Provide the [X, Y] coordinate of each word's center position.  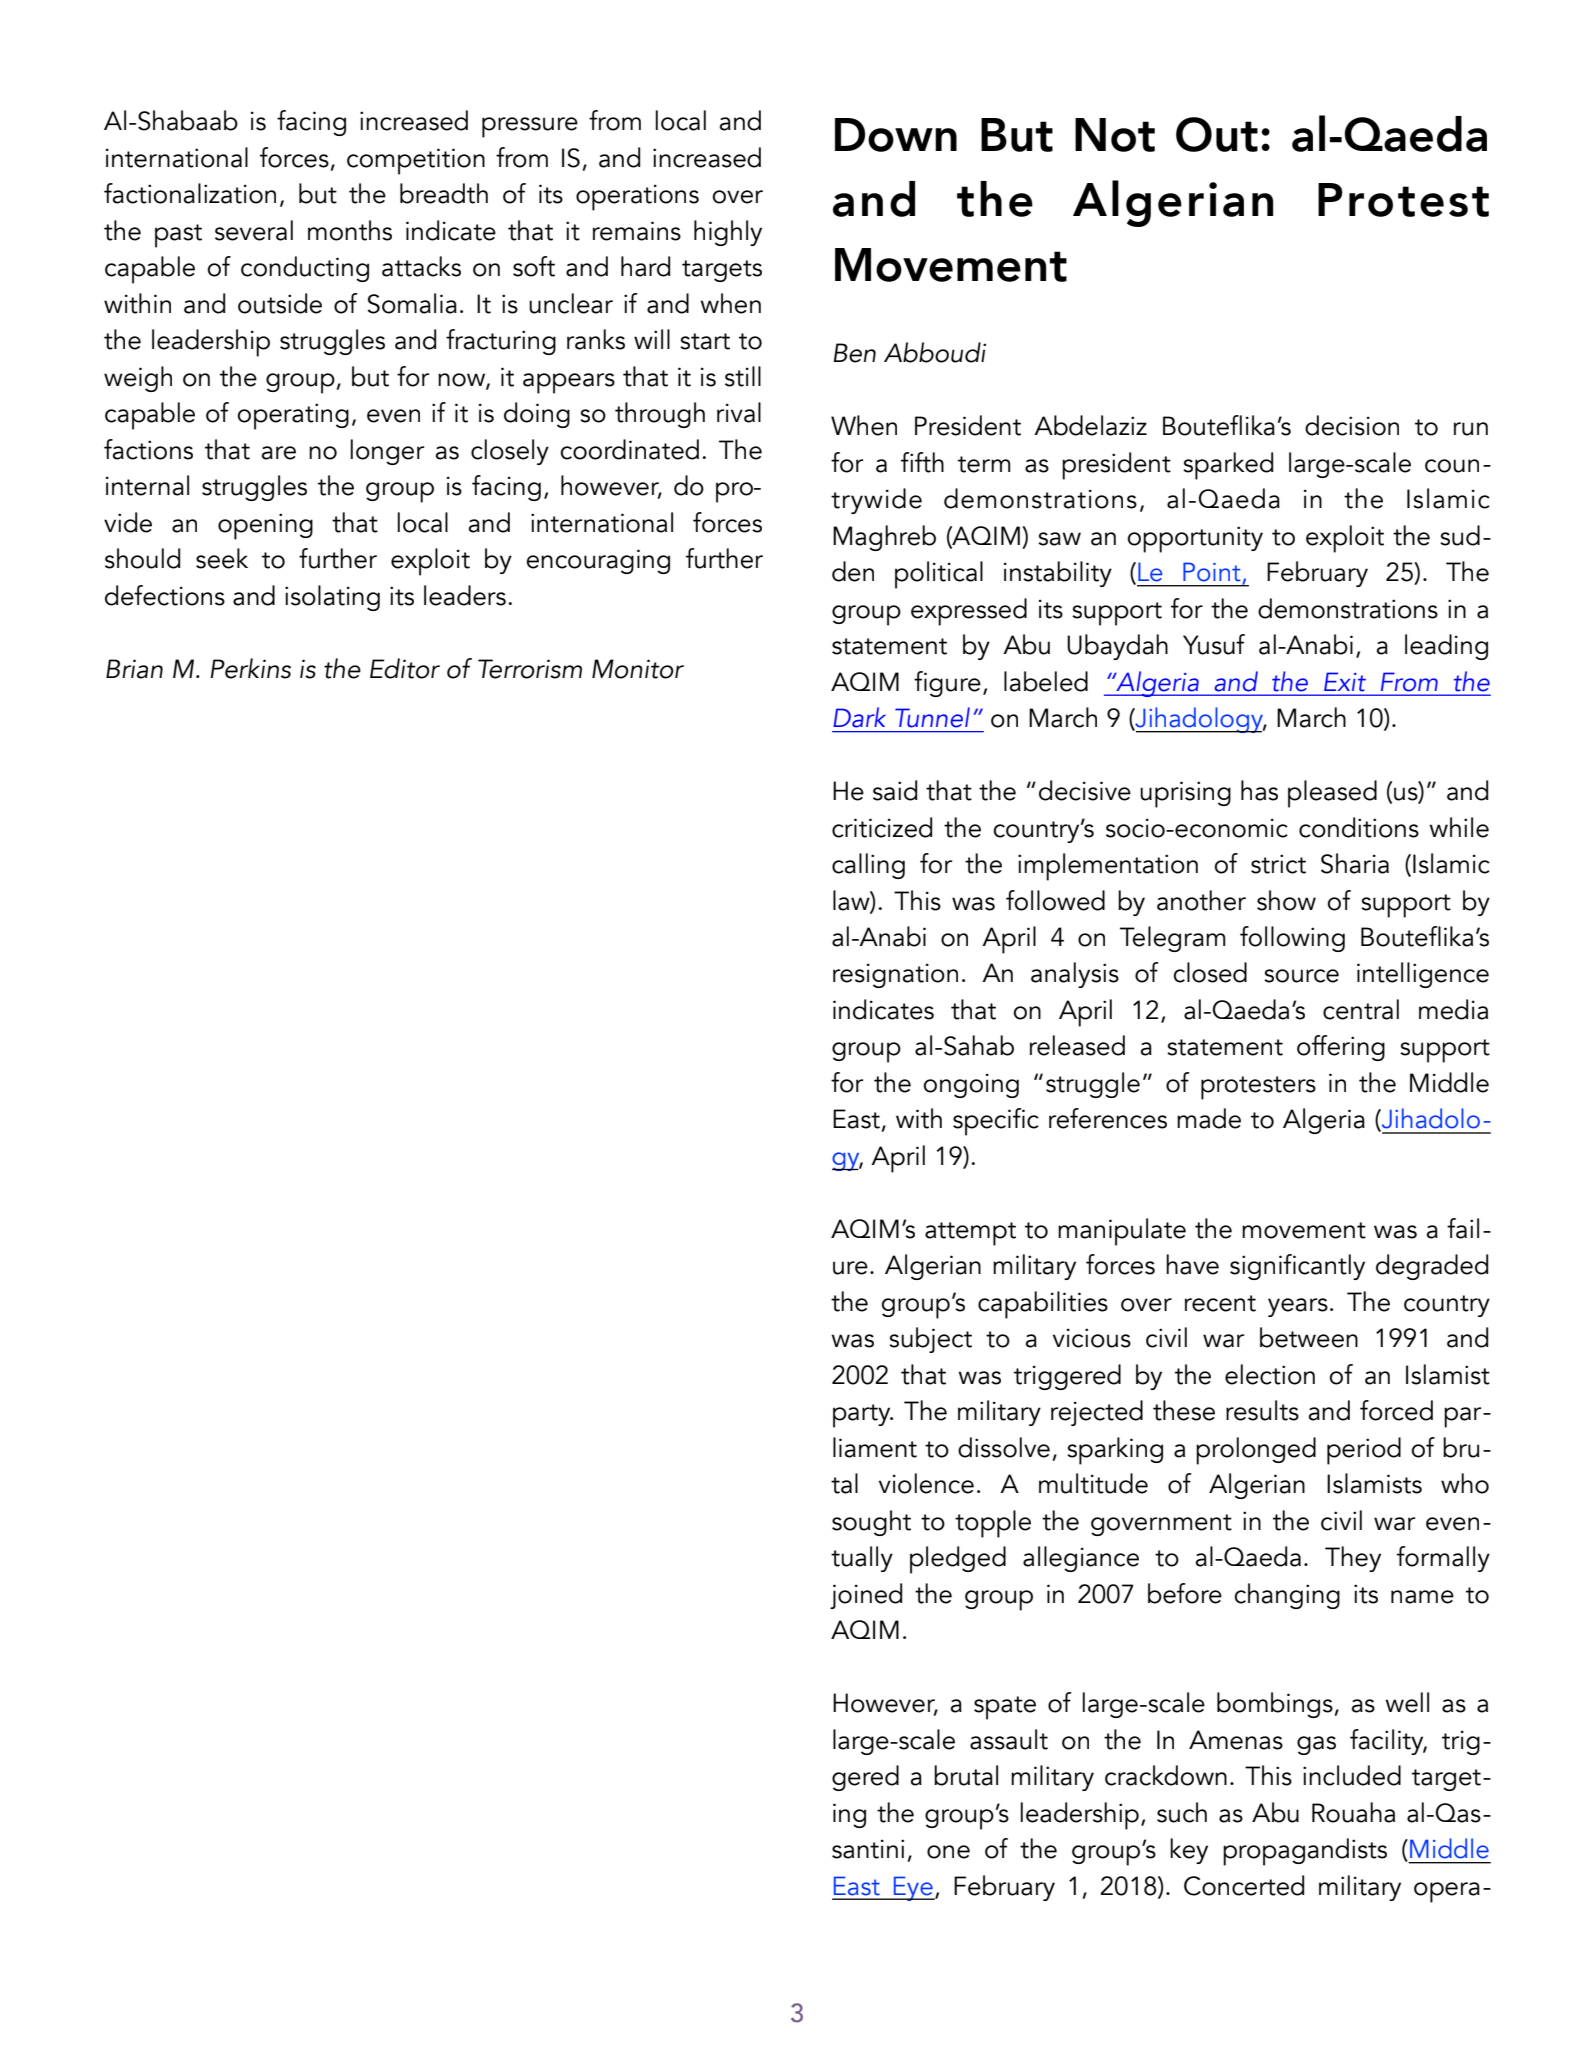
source [1301, 976]
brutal [966, 1775]
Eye [913, 1888]
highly [728, 233]
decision [1352, 425]
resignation [895, 975]
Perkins [250, 668]
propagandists [1305, 1852]
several [254, 230]
